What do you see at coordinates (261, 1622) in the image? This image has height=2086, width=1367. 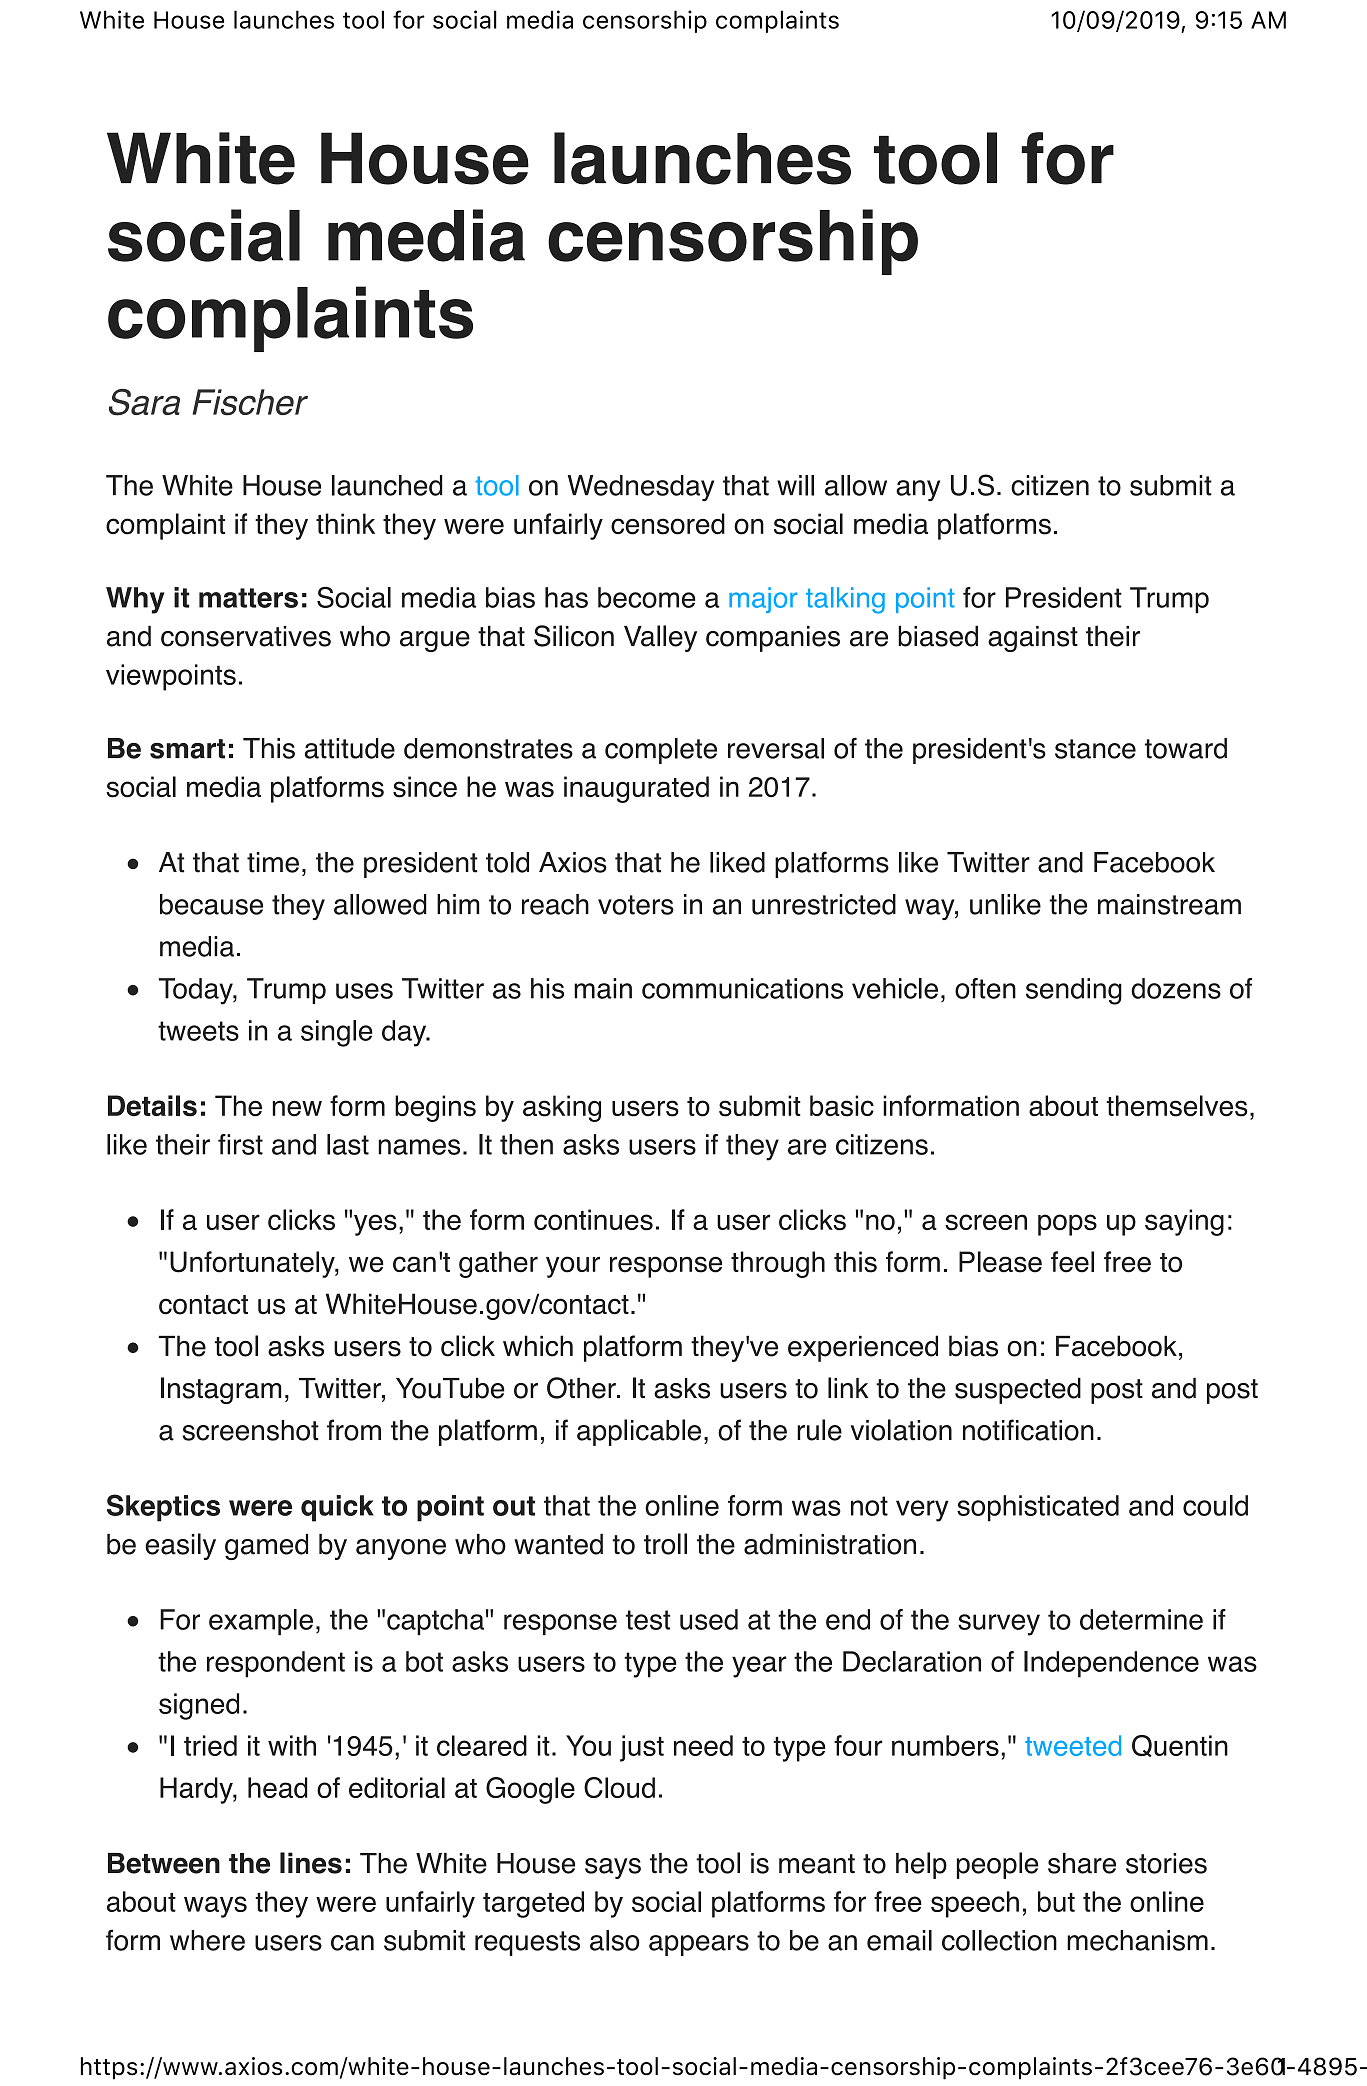 I see `example` at bounding box center [261, 1622].
